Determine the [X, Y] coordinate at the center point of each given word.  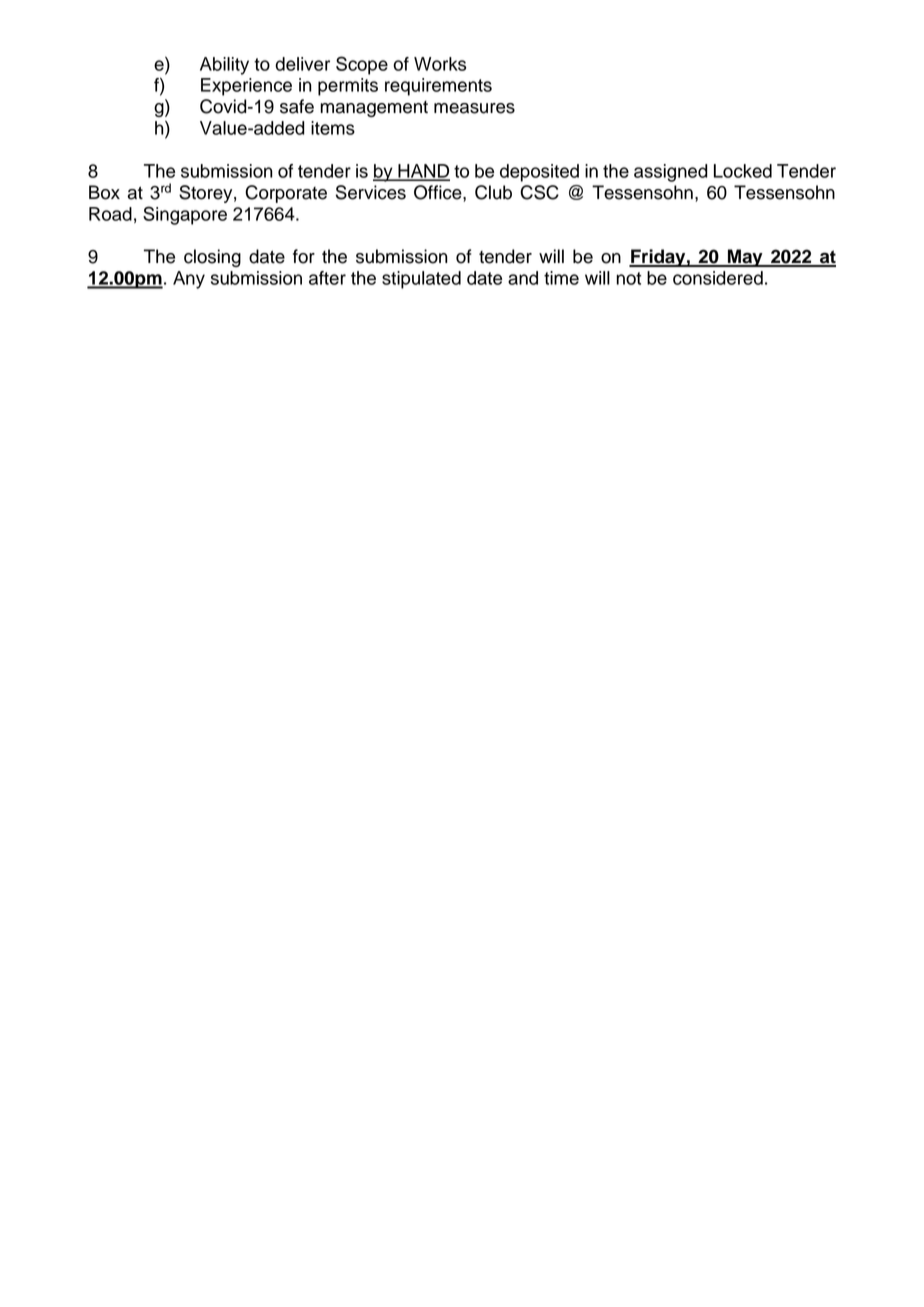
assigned [671, 173]
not [628, 278]
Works [440, 64]
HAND [423, 172]
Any [189, 280]
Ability [224, 66]
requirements [438, 87]
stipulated [421, 280]
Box [104, 192]
